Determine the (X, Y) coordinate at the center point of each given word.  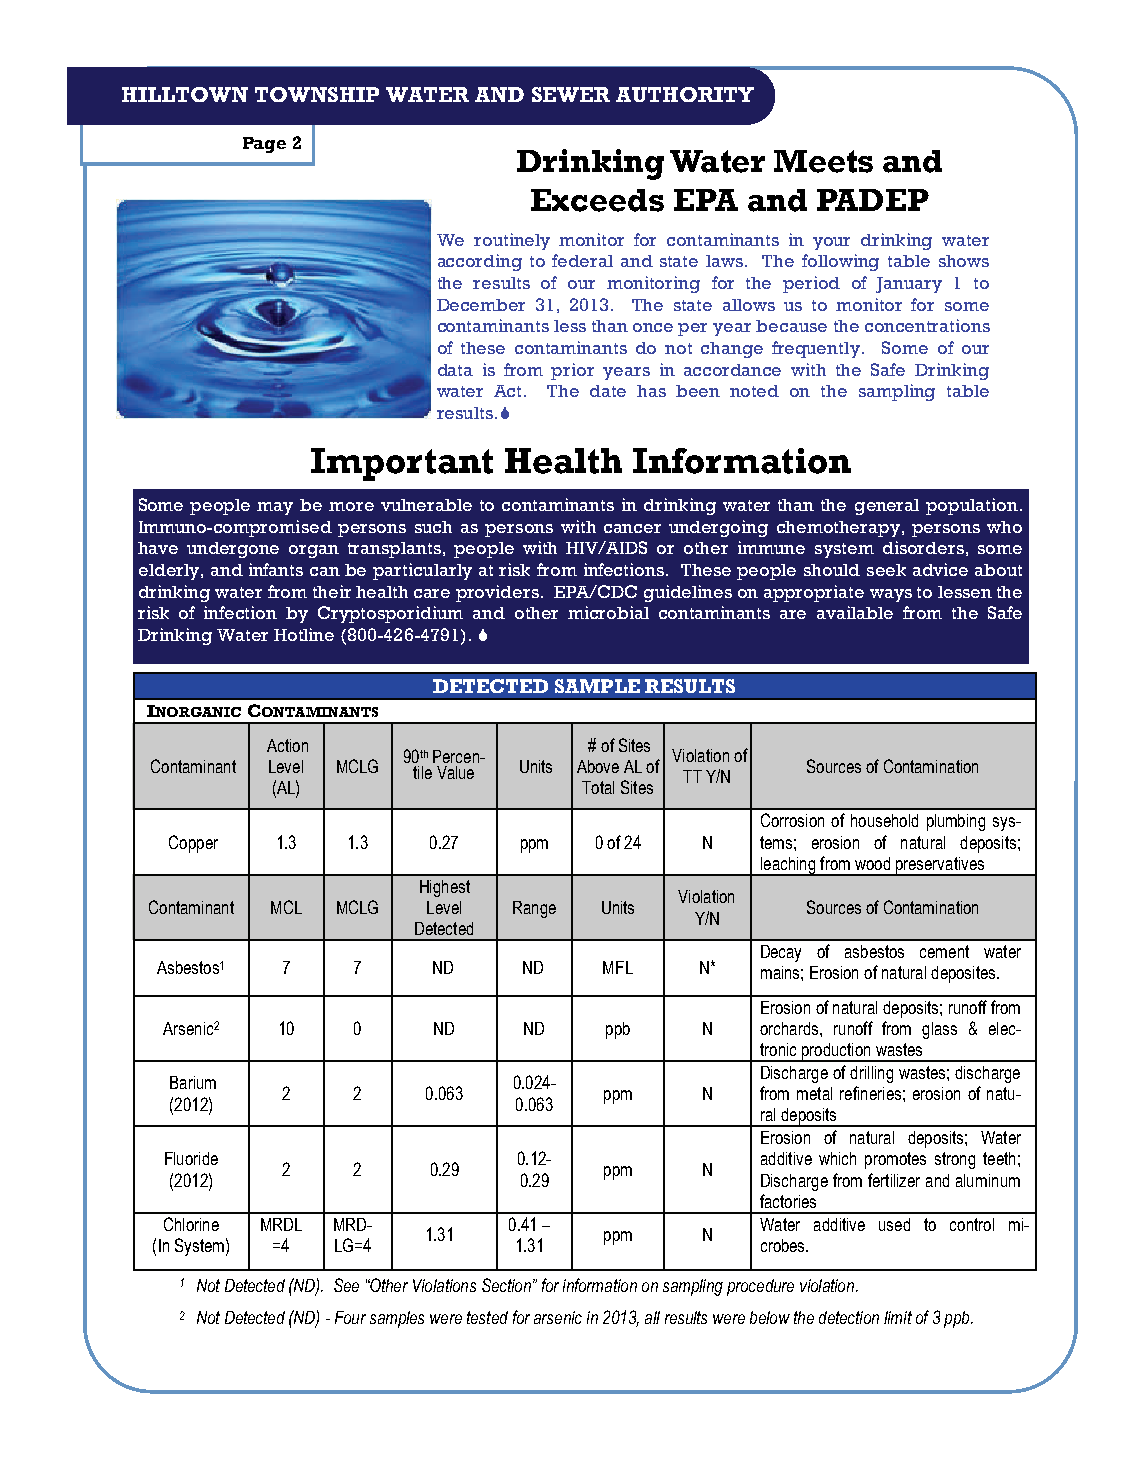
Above (598, 766)
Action (287, 745)
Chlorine (191, 1224)
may (275, 508)
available (855, 612)
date (608, 391)
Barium (193, 1082)
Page (264, 145)
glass (939, 1030)
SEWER (571, 94)
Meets (823, 161)
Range (534, 909)
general (887, 507)
